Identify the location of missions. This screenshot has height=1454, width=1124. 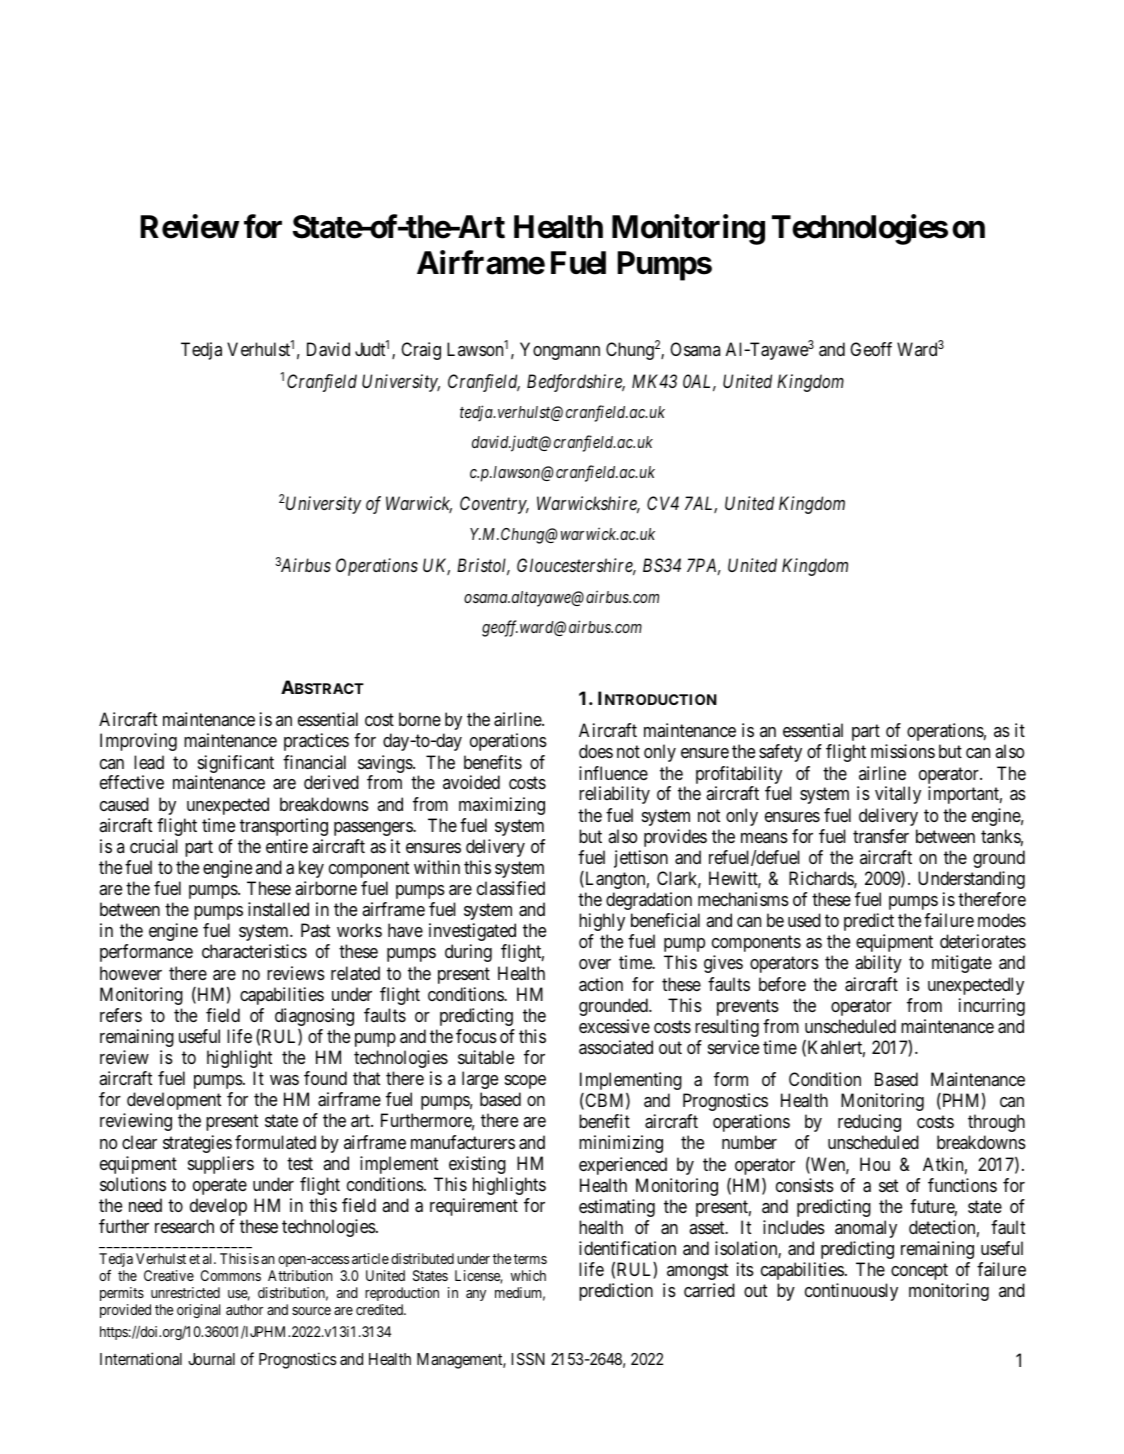
(903, 751).
